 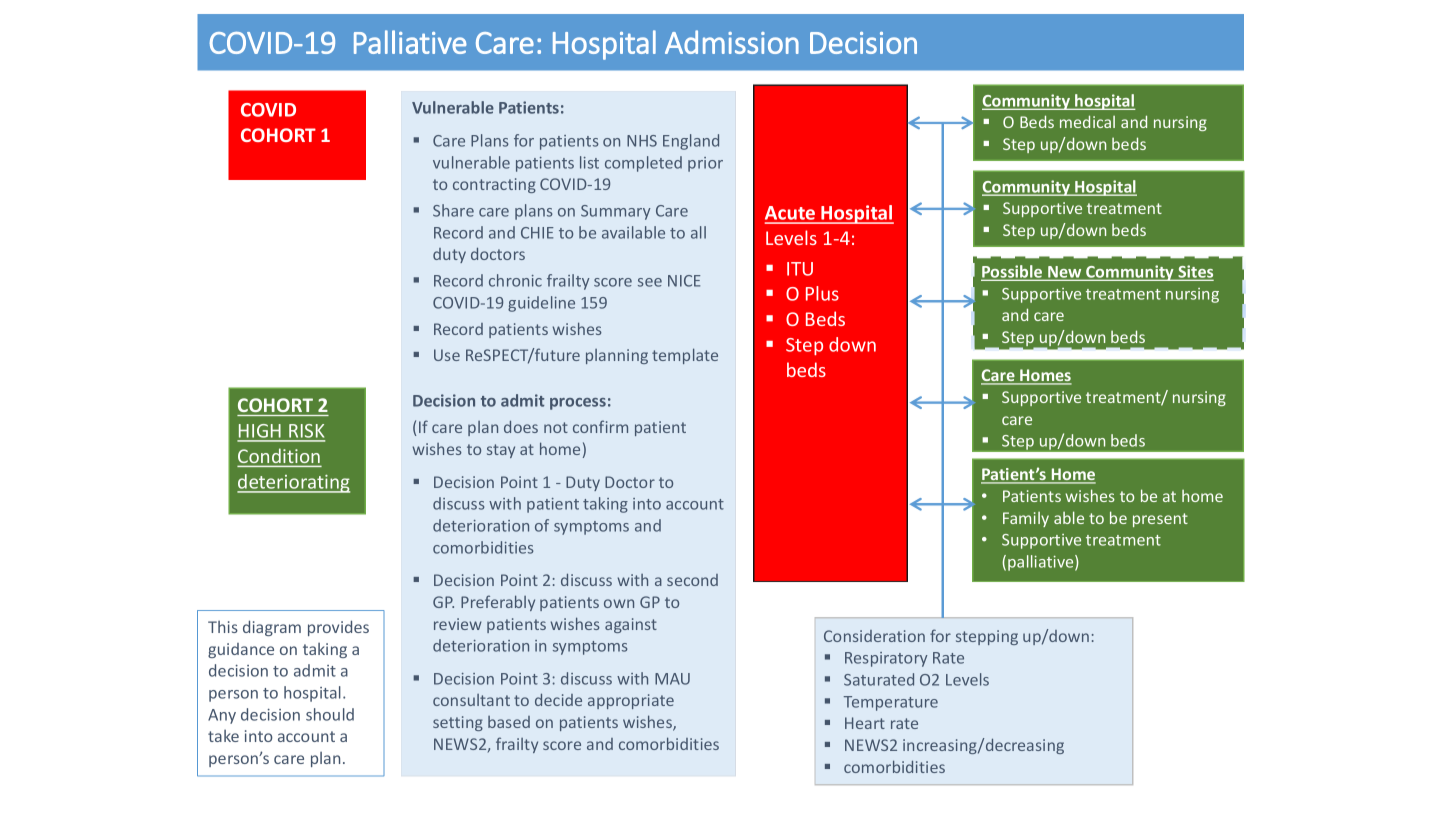 I want to click on template, so click(x=685, y=356).
